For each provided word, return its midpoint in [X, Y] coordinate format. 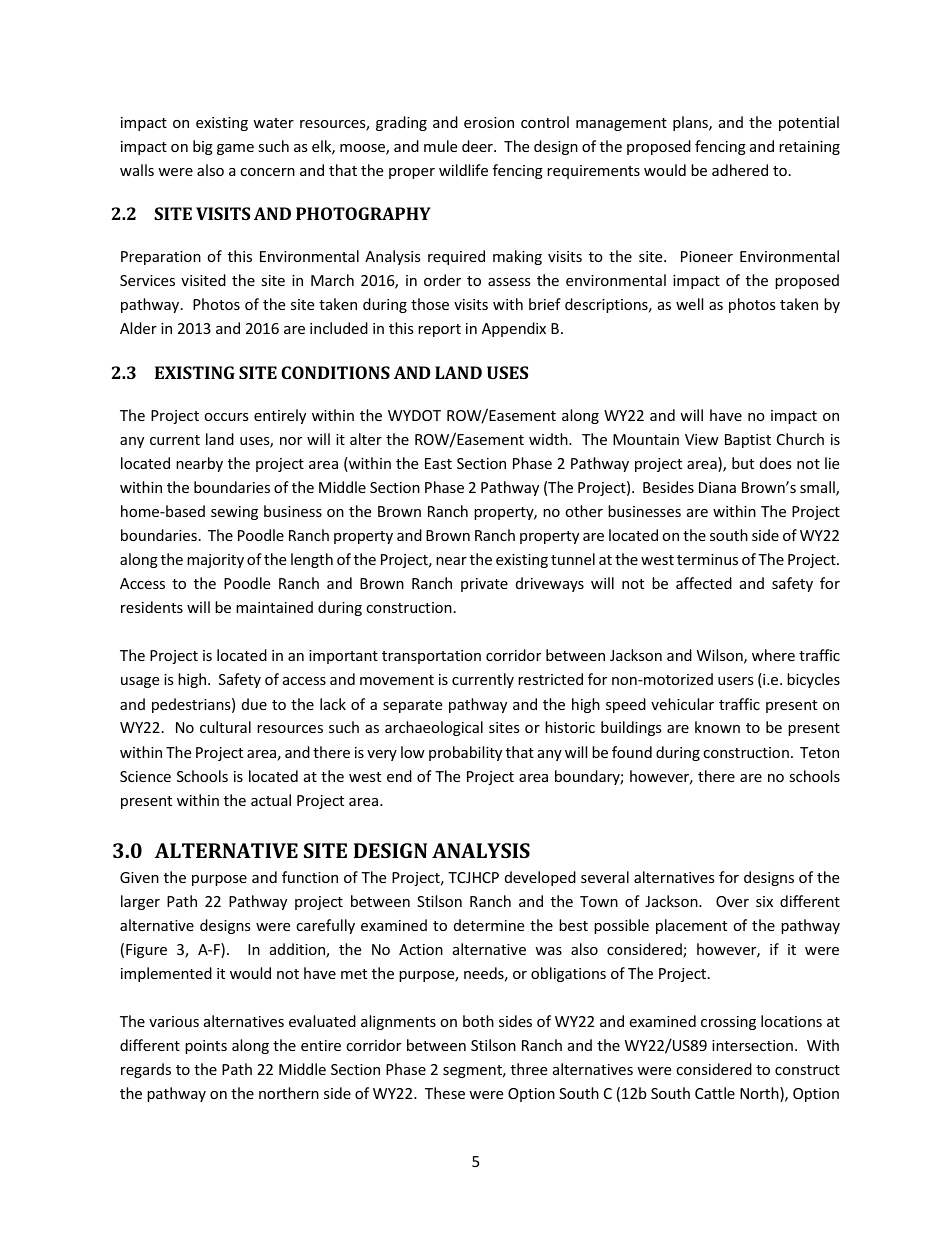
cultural [225, 727]
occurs [226, 417]
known [717, 727]
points [206, 1047]
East [438, 463]
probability [465, 753]
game [235, 149]
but [743, 463]
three [529, 1069]
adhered [740, 170]
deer [478, 146]
